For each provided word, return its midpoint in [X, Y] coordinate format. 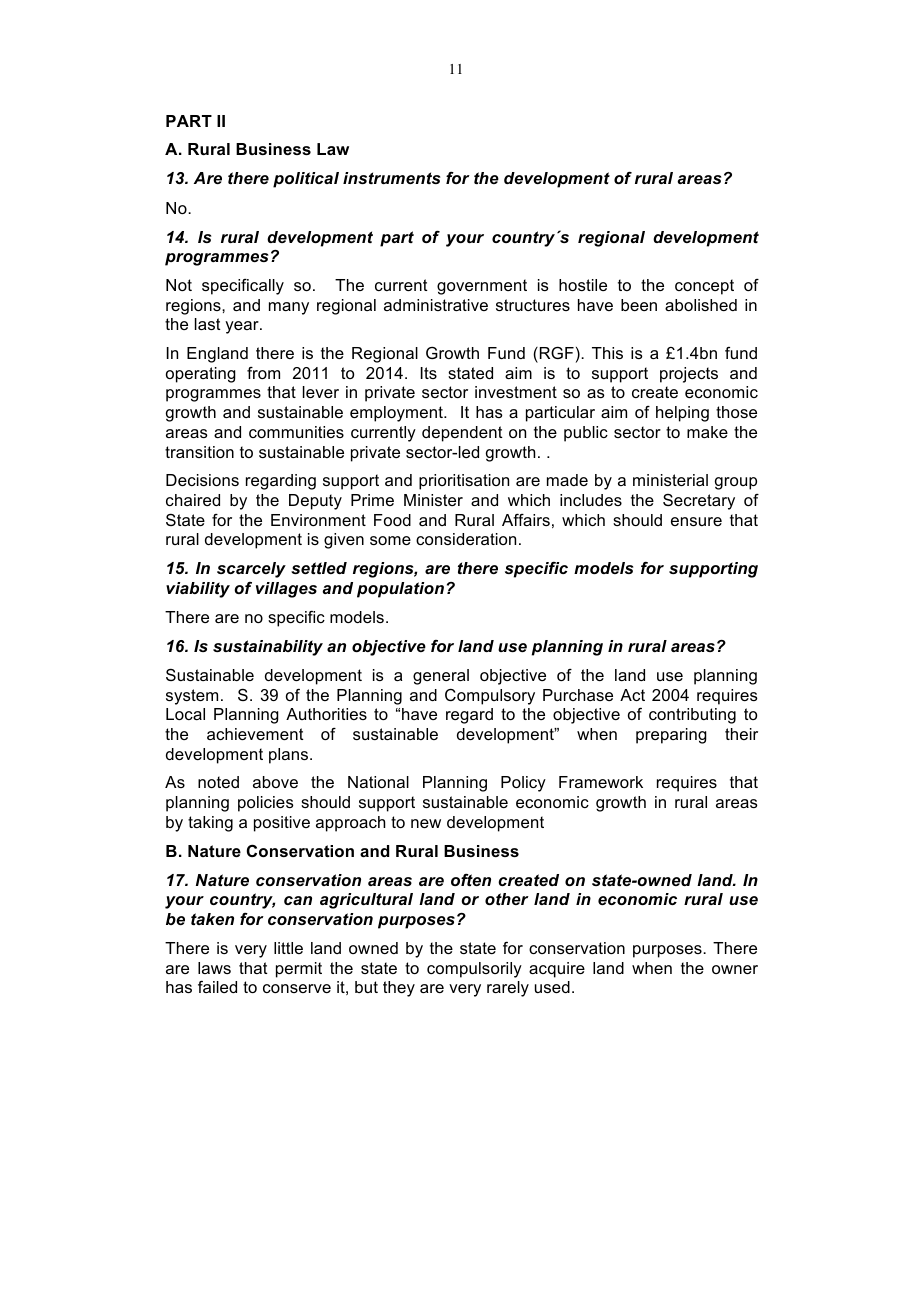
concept [704, 287]
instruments [391, 178]
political [306, 180]
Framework [601, 782]
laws [214, 968]
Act [632, 695]
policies [266, 804]
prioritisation [464, 482]
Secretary [699, 502]
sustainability [268, 648]
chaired [193, 500]
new [426, 823]
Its [429, 373]
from [263, 373]
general [441, 677]
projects [689, 375]
